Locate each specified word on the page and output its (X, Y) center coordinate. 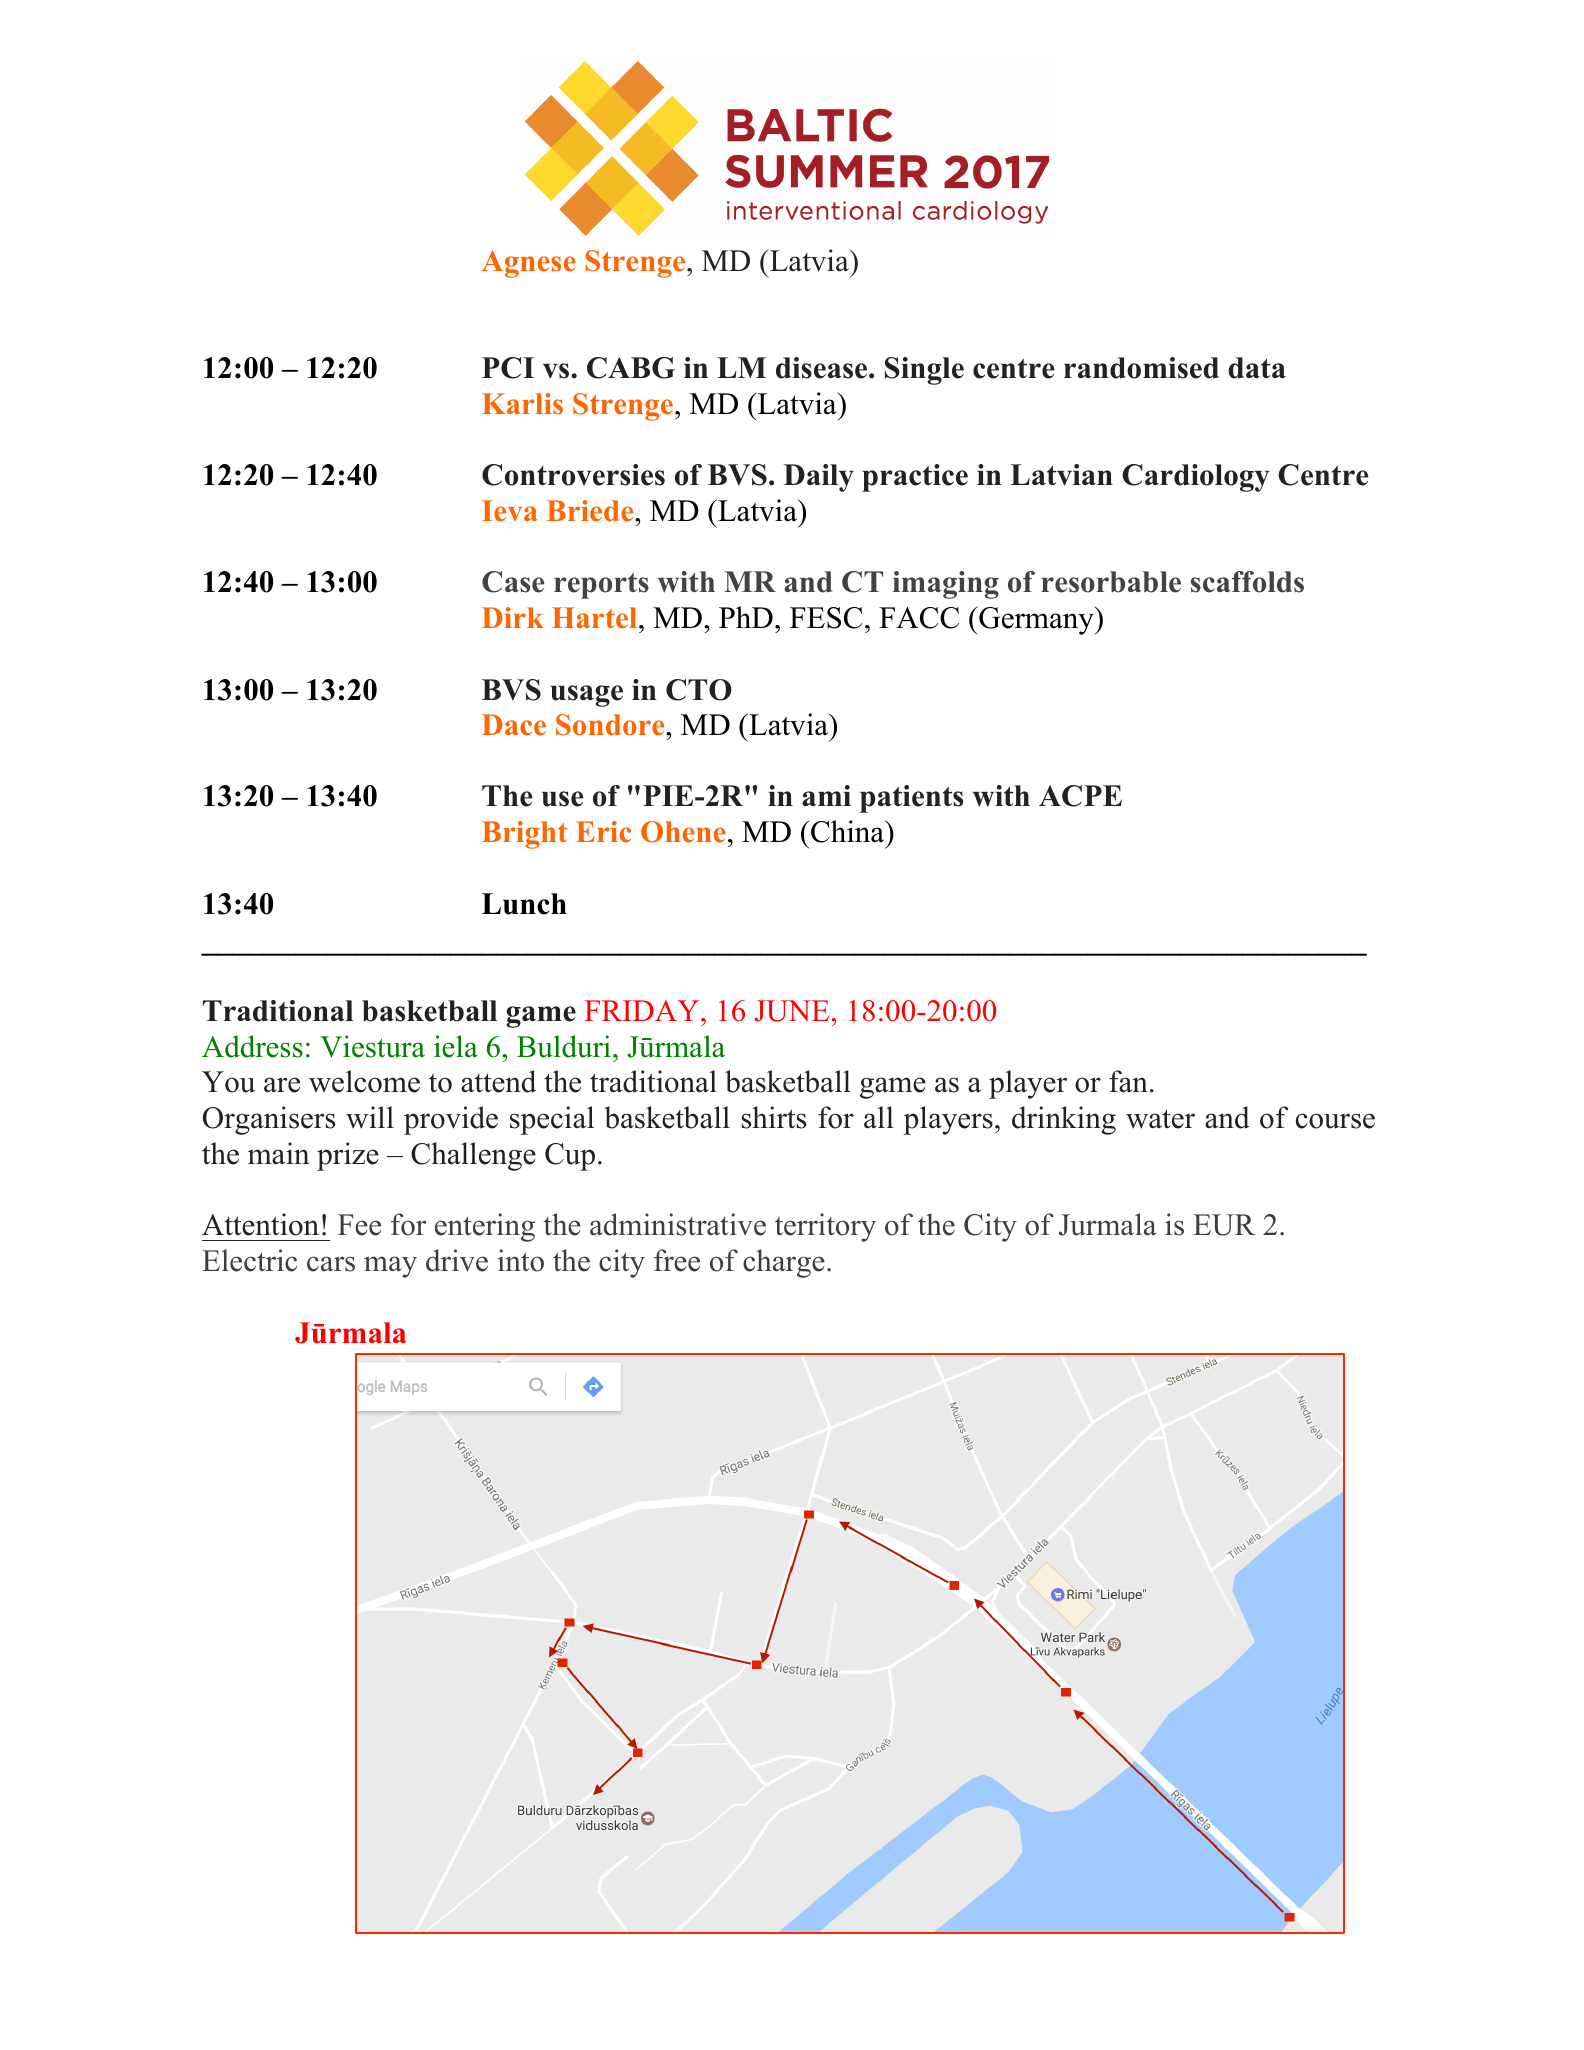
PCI (508, 368)
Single (924, 371)
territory (825, 1227)
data (1257, 368)
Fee (359, 1225)
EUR (1224, 1225)
